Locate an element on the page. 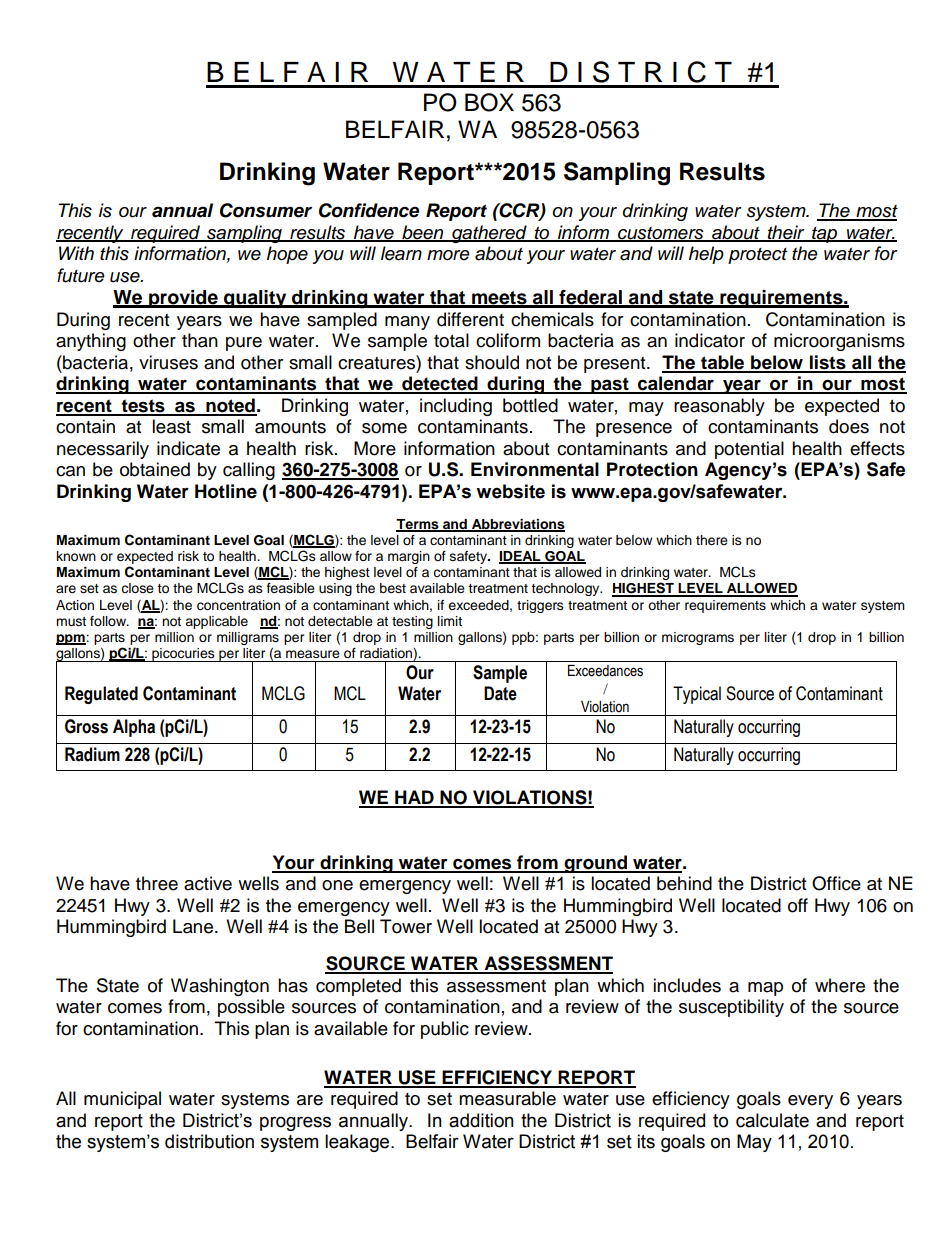 This document has width=952, height=1233. BOX is located at coordinates (489, 102).
